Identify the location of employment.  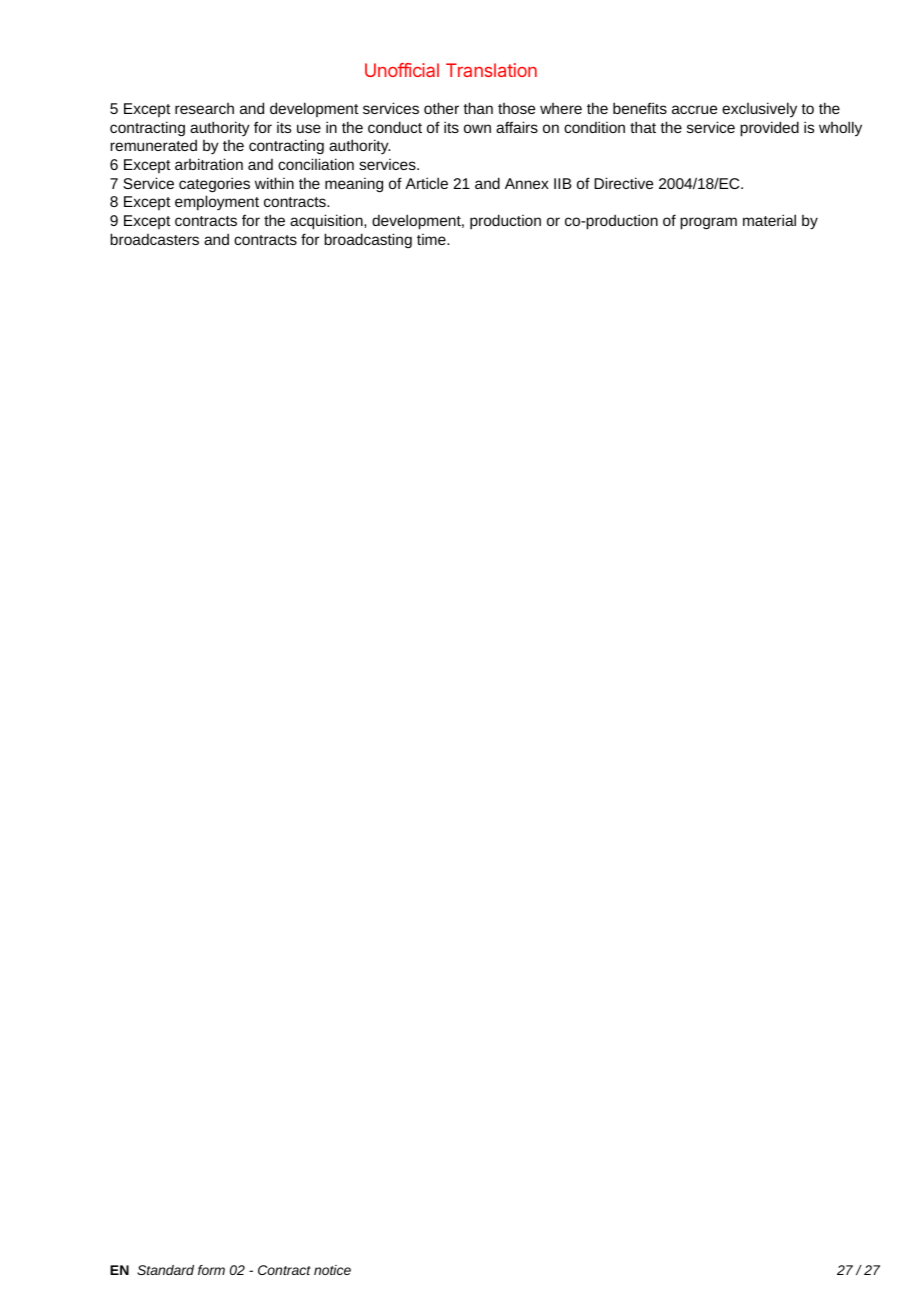
(217, 203).
